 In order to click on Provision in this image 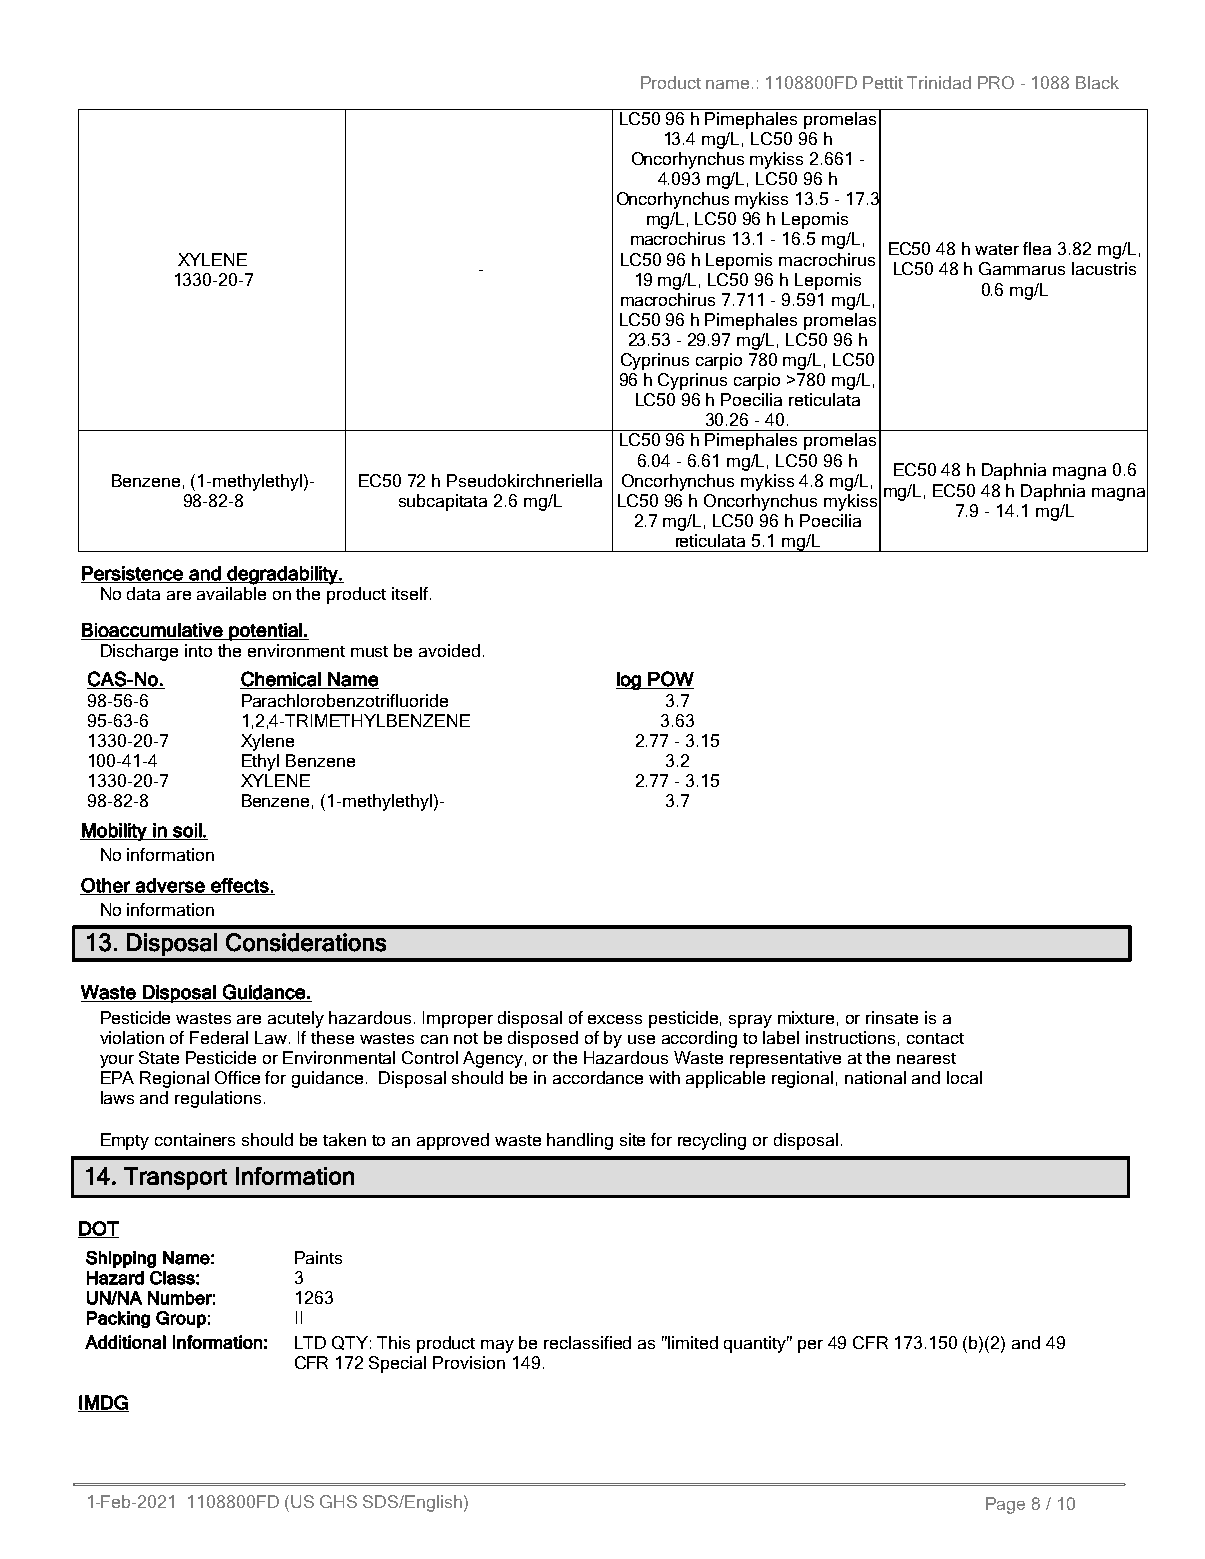, I will do `click(469, 1362)`.
